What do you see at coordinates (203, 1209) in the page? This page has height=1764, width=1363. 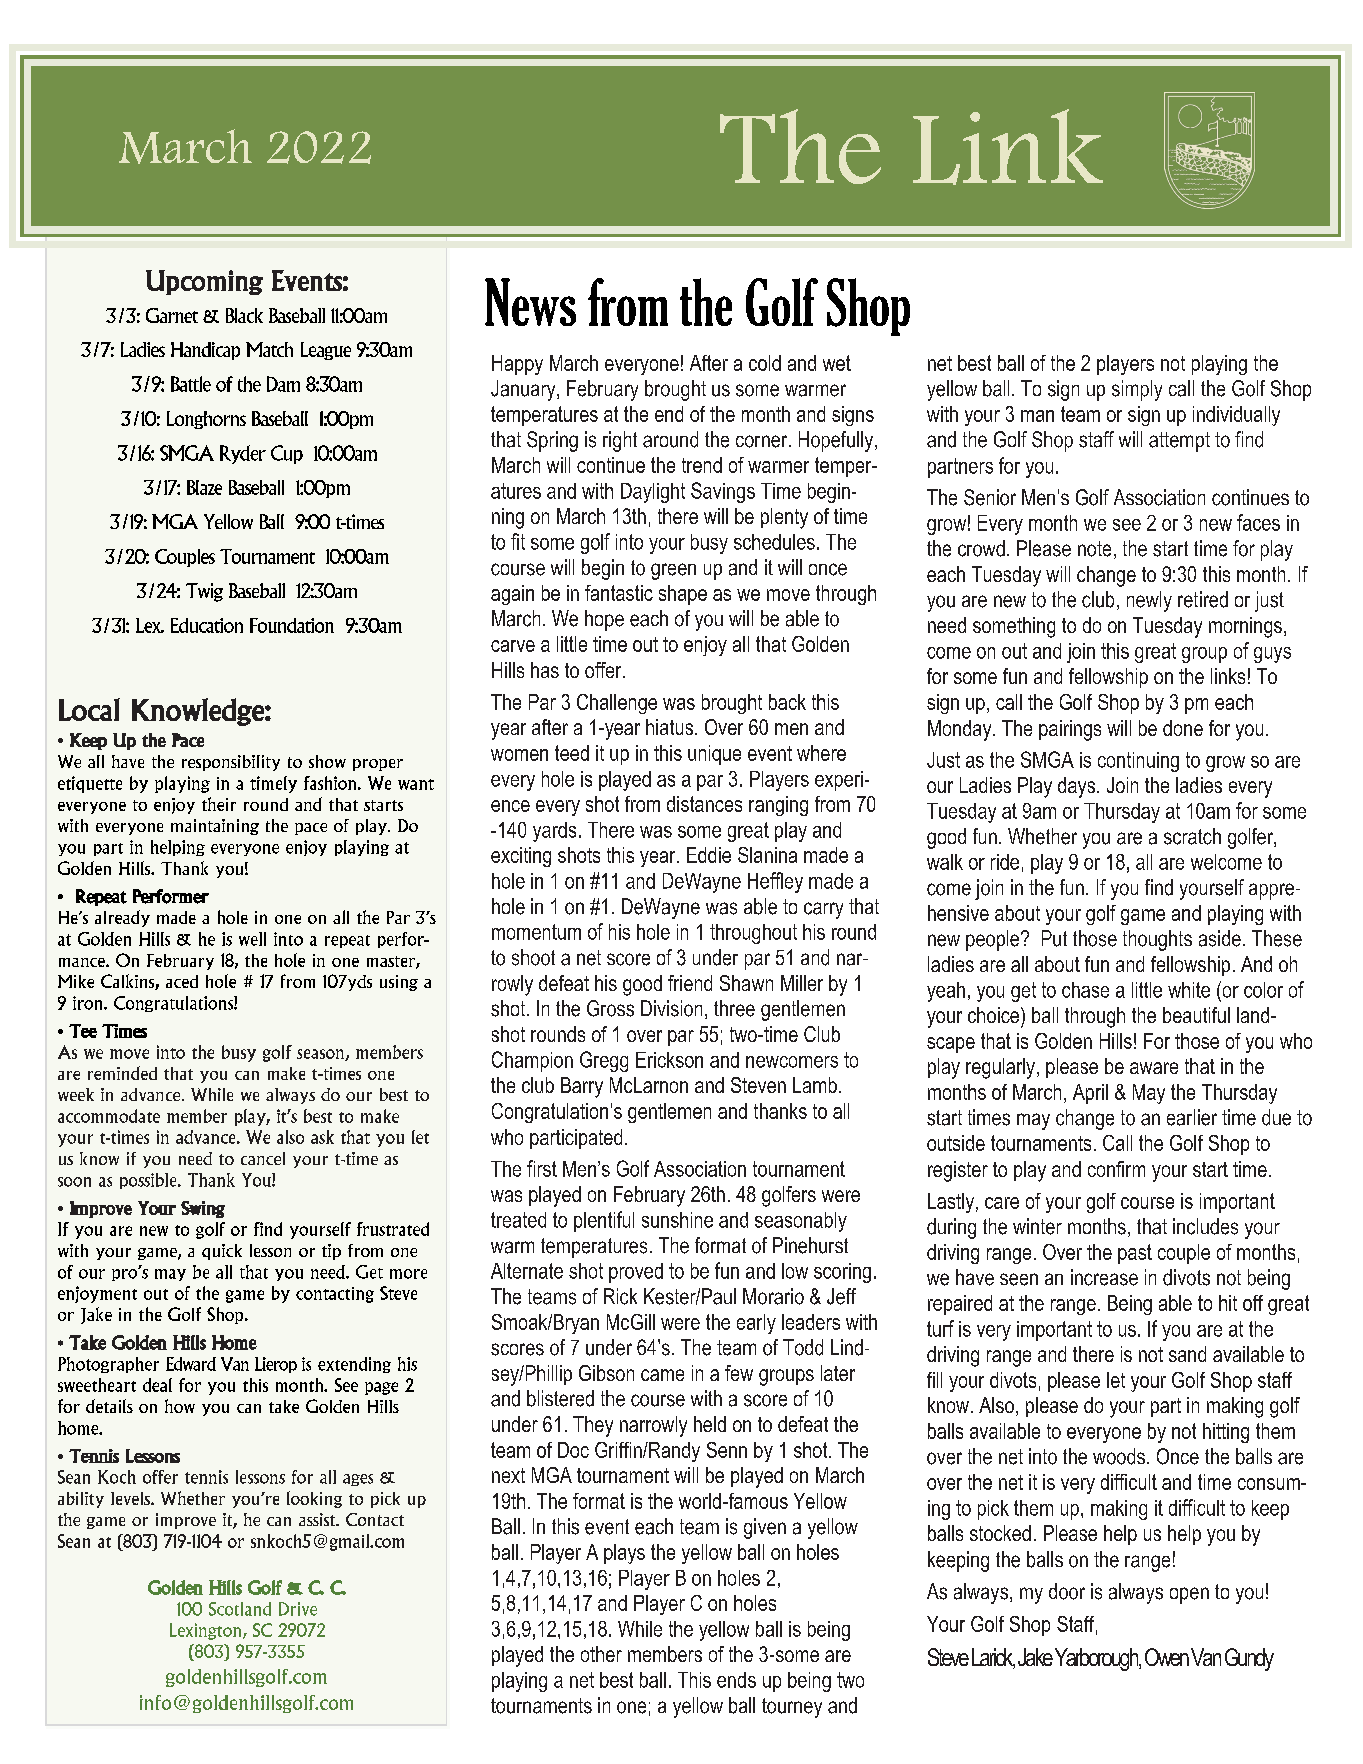 I see `Swing` at bounding box center [203, 1209].
